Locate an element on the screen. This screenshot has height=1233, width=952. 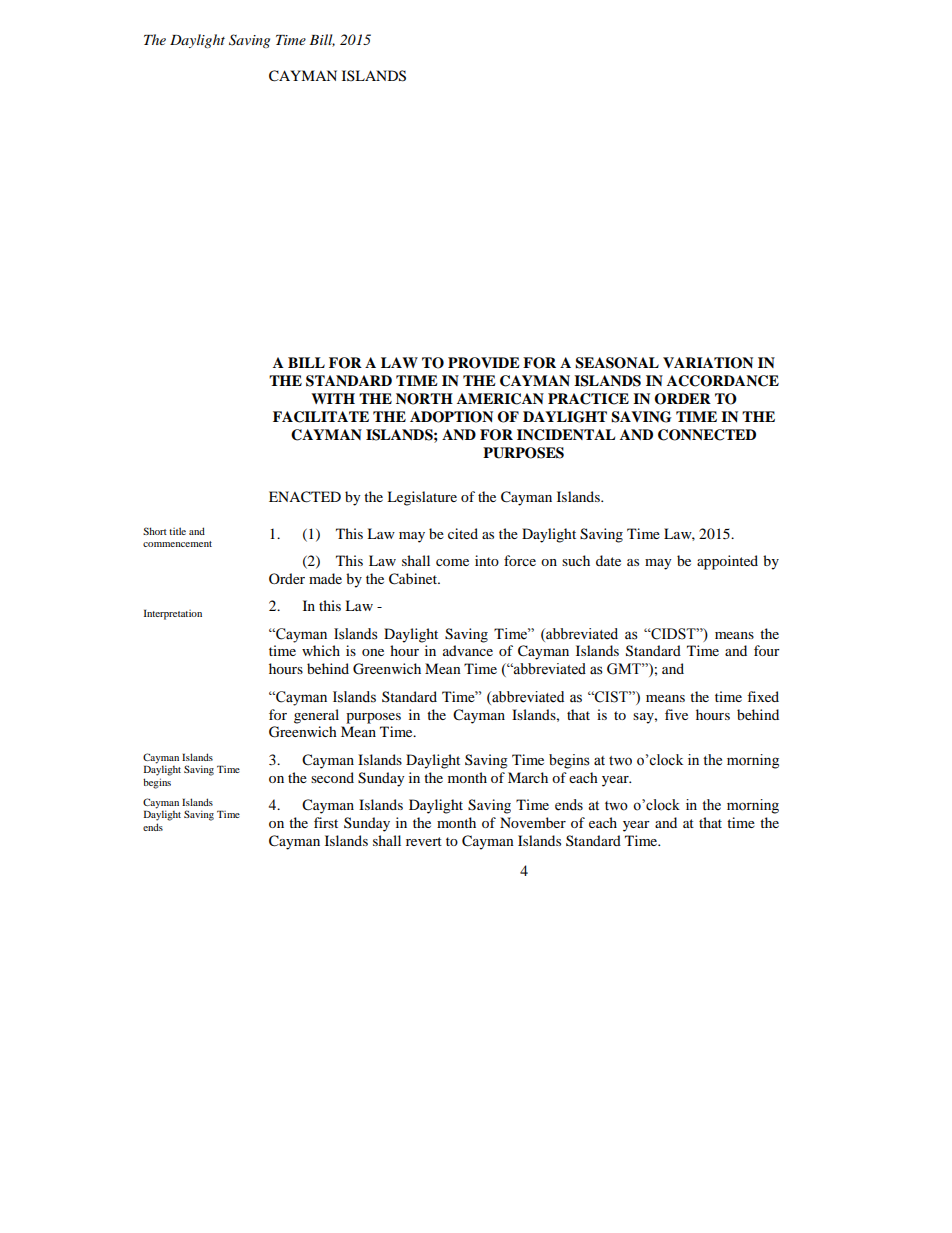
first is located at coordinates (326, 822).
